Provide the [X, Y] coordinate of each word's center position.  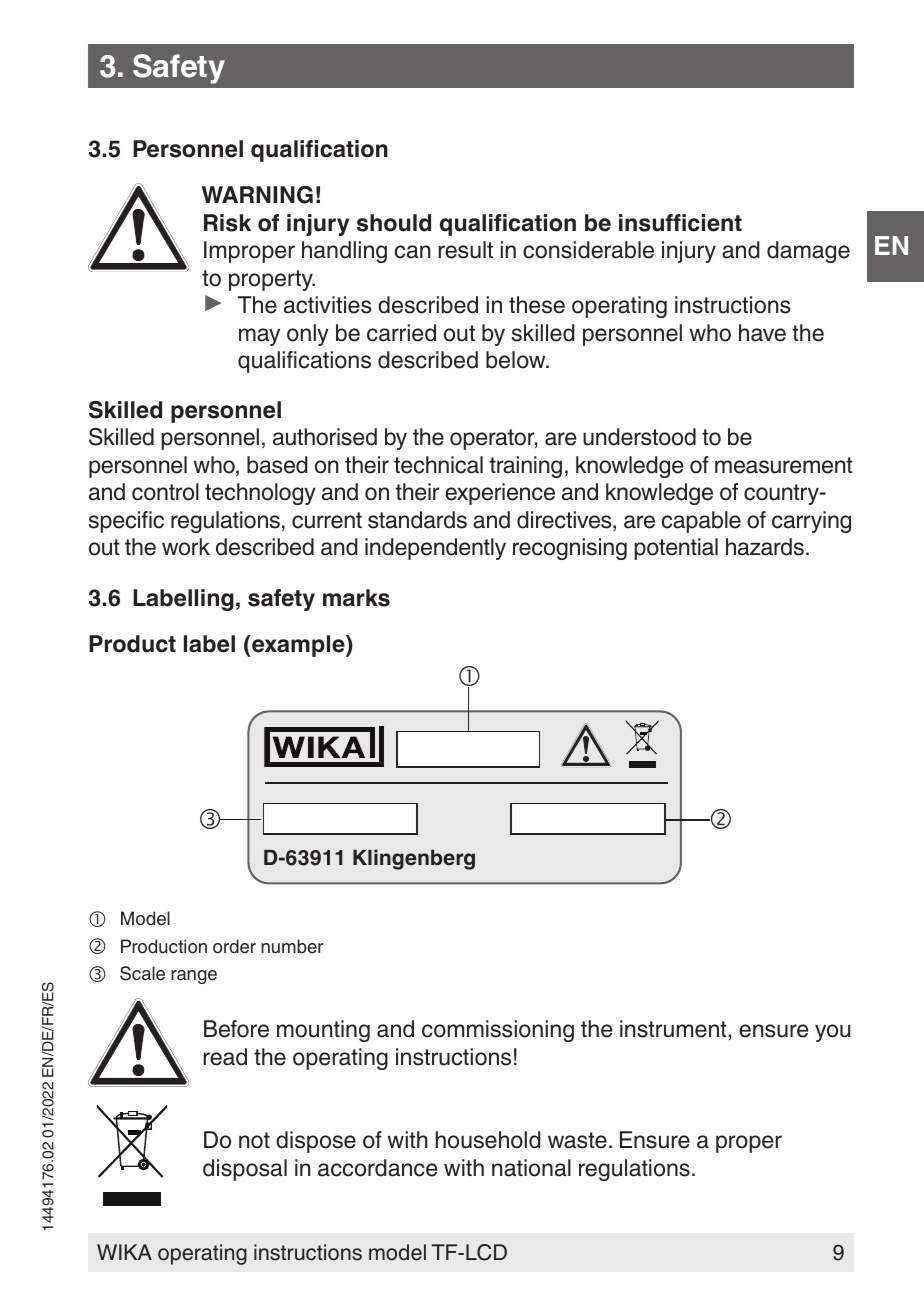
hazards [765, 547]
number [292, 946]
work [186, 547]
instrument [674, 1029]
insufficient [680, 223]
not [254, 1140]
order [234, 946]
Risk [227, 223]
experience [500, 494]
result [465, 250]
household [488, 1140]
